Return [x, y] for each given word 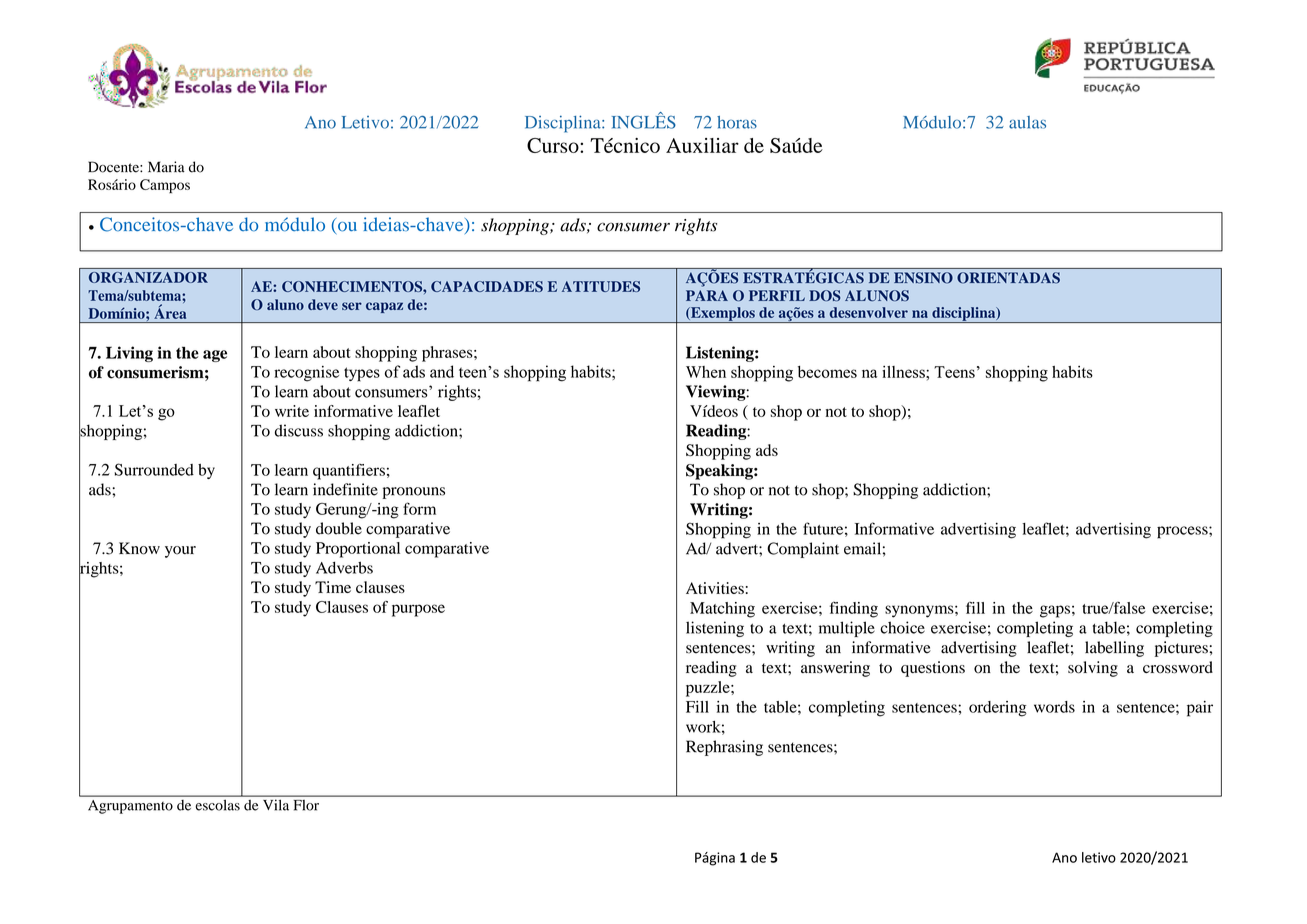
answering [835, 669]
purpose [418, 610]
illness [904, 372]
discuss [299, 430]
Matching [722, 610]
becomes [827, 372]
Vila [276, 805]
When [706, 372]
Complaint [803, 550]
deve [323, 304]
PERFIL [777, 295]
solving [1093, 669]
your [180, 552]
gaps [1055, 611]
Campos [165, 186]
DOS [825, 295]
